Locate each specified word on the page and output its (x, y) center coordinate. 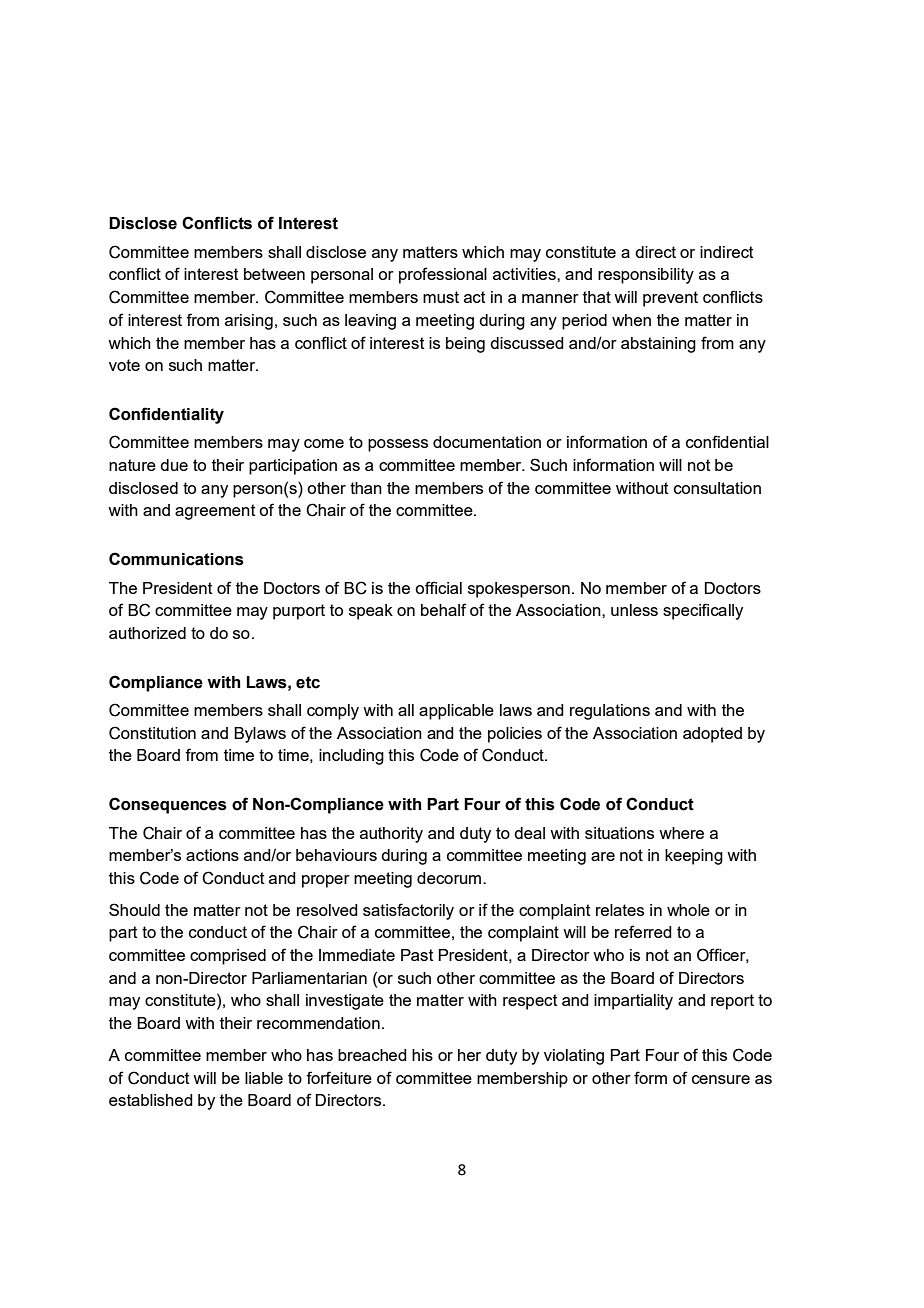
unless (634, 610)
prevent (670, 299)
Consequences (168, 805)
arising (249, 322)
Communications (176, 559)
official (438, 587)
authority (391, 835)
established (151, 1100)
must (441, 297)
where (681, 833)
